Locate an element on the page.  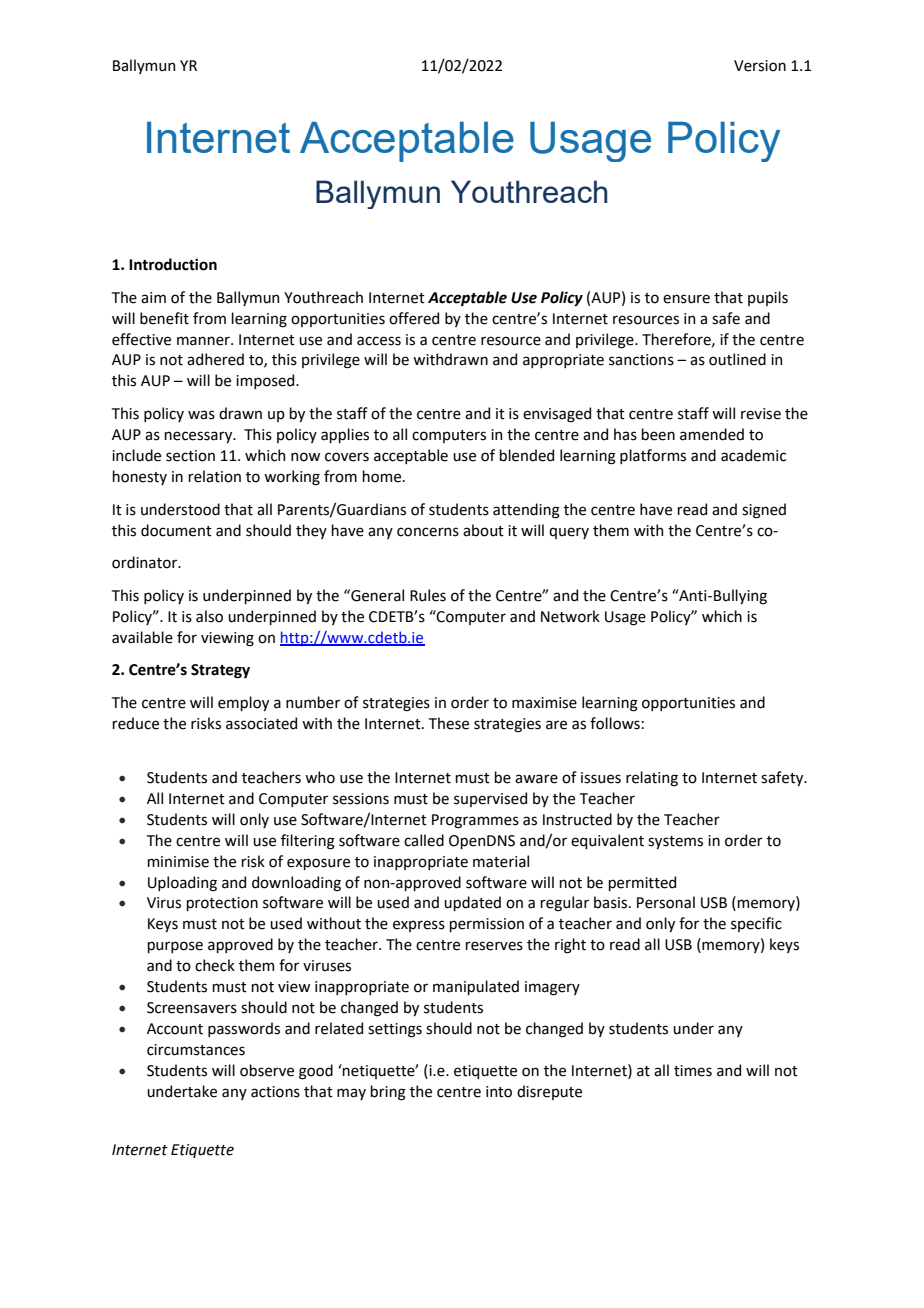
Introduction is located at coordinates (173, 264).
